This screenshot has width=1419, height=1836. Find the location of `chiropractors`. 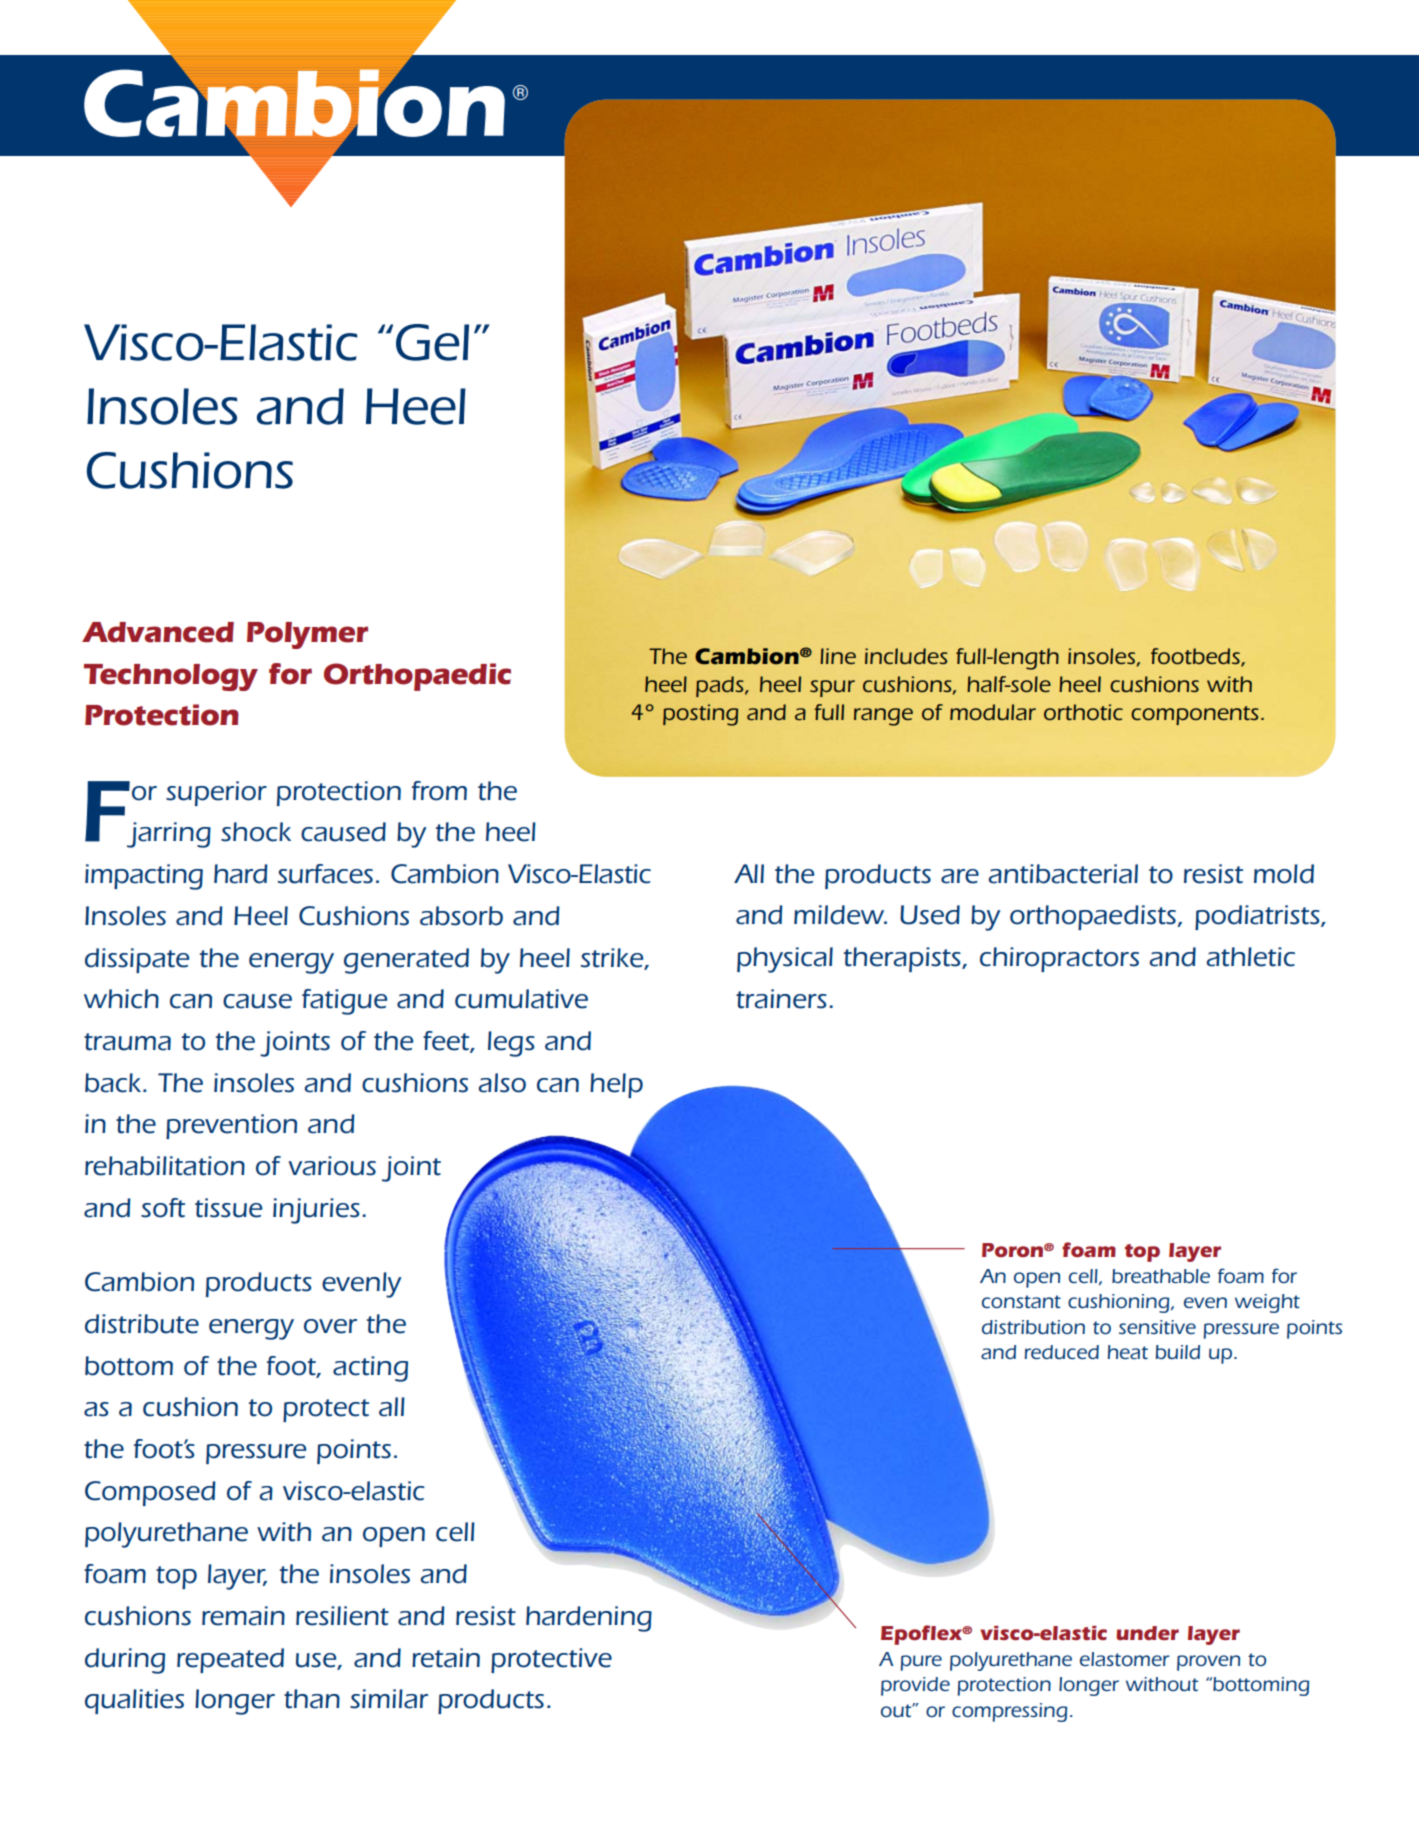

chiropractors is located at coordinates (1059, 959).
